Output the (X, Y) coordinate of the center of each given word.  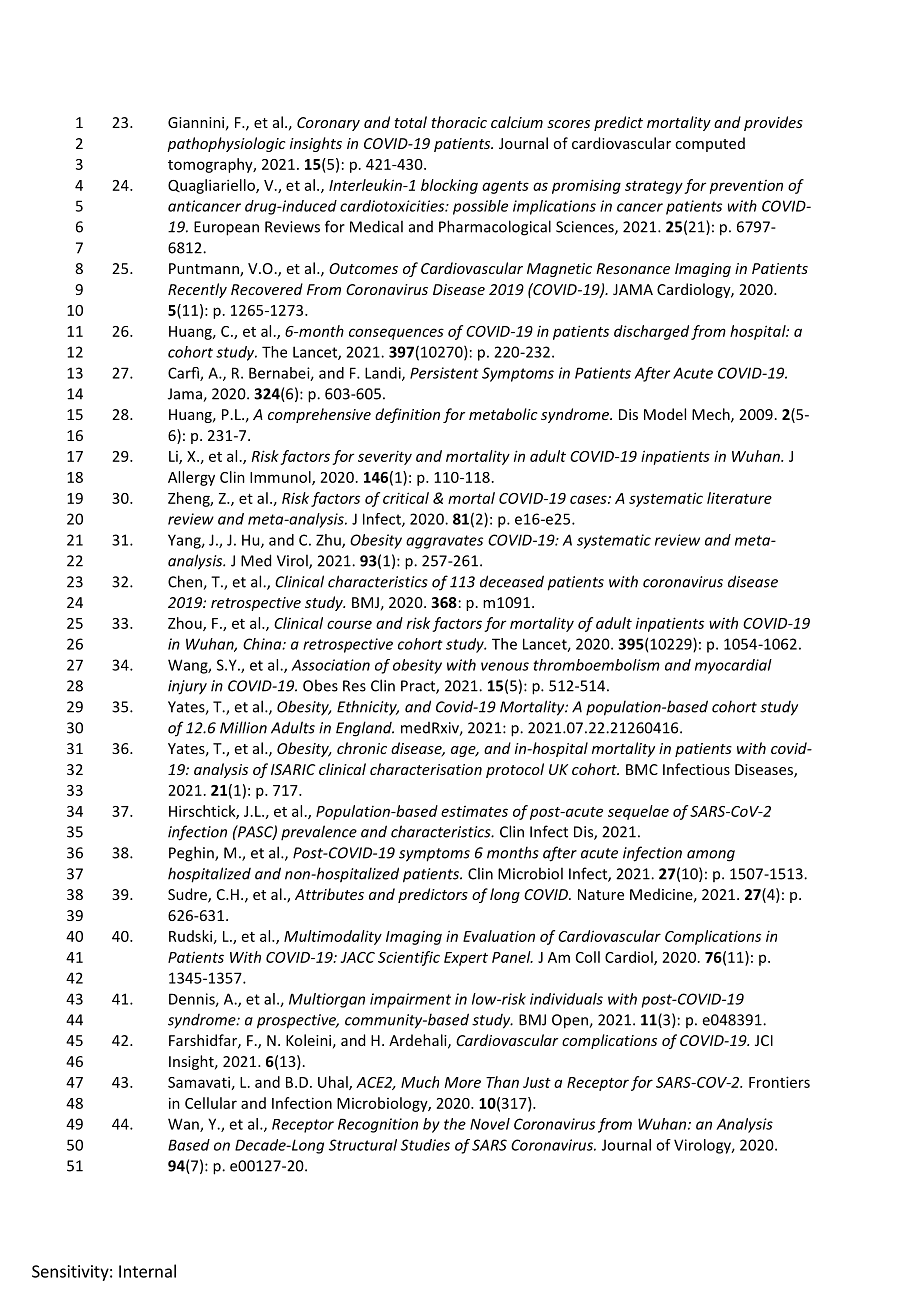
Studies (425, 1145)
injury (187, 687)
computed (710, 144)
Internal (147, 1271)
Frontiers (779, 1082)
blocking (449, 186)
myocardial (733, 666)
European (226, 228)
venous (505, 666)
